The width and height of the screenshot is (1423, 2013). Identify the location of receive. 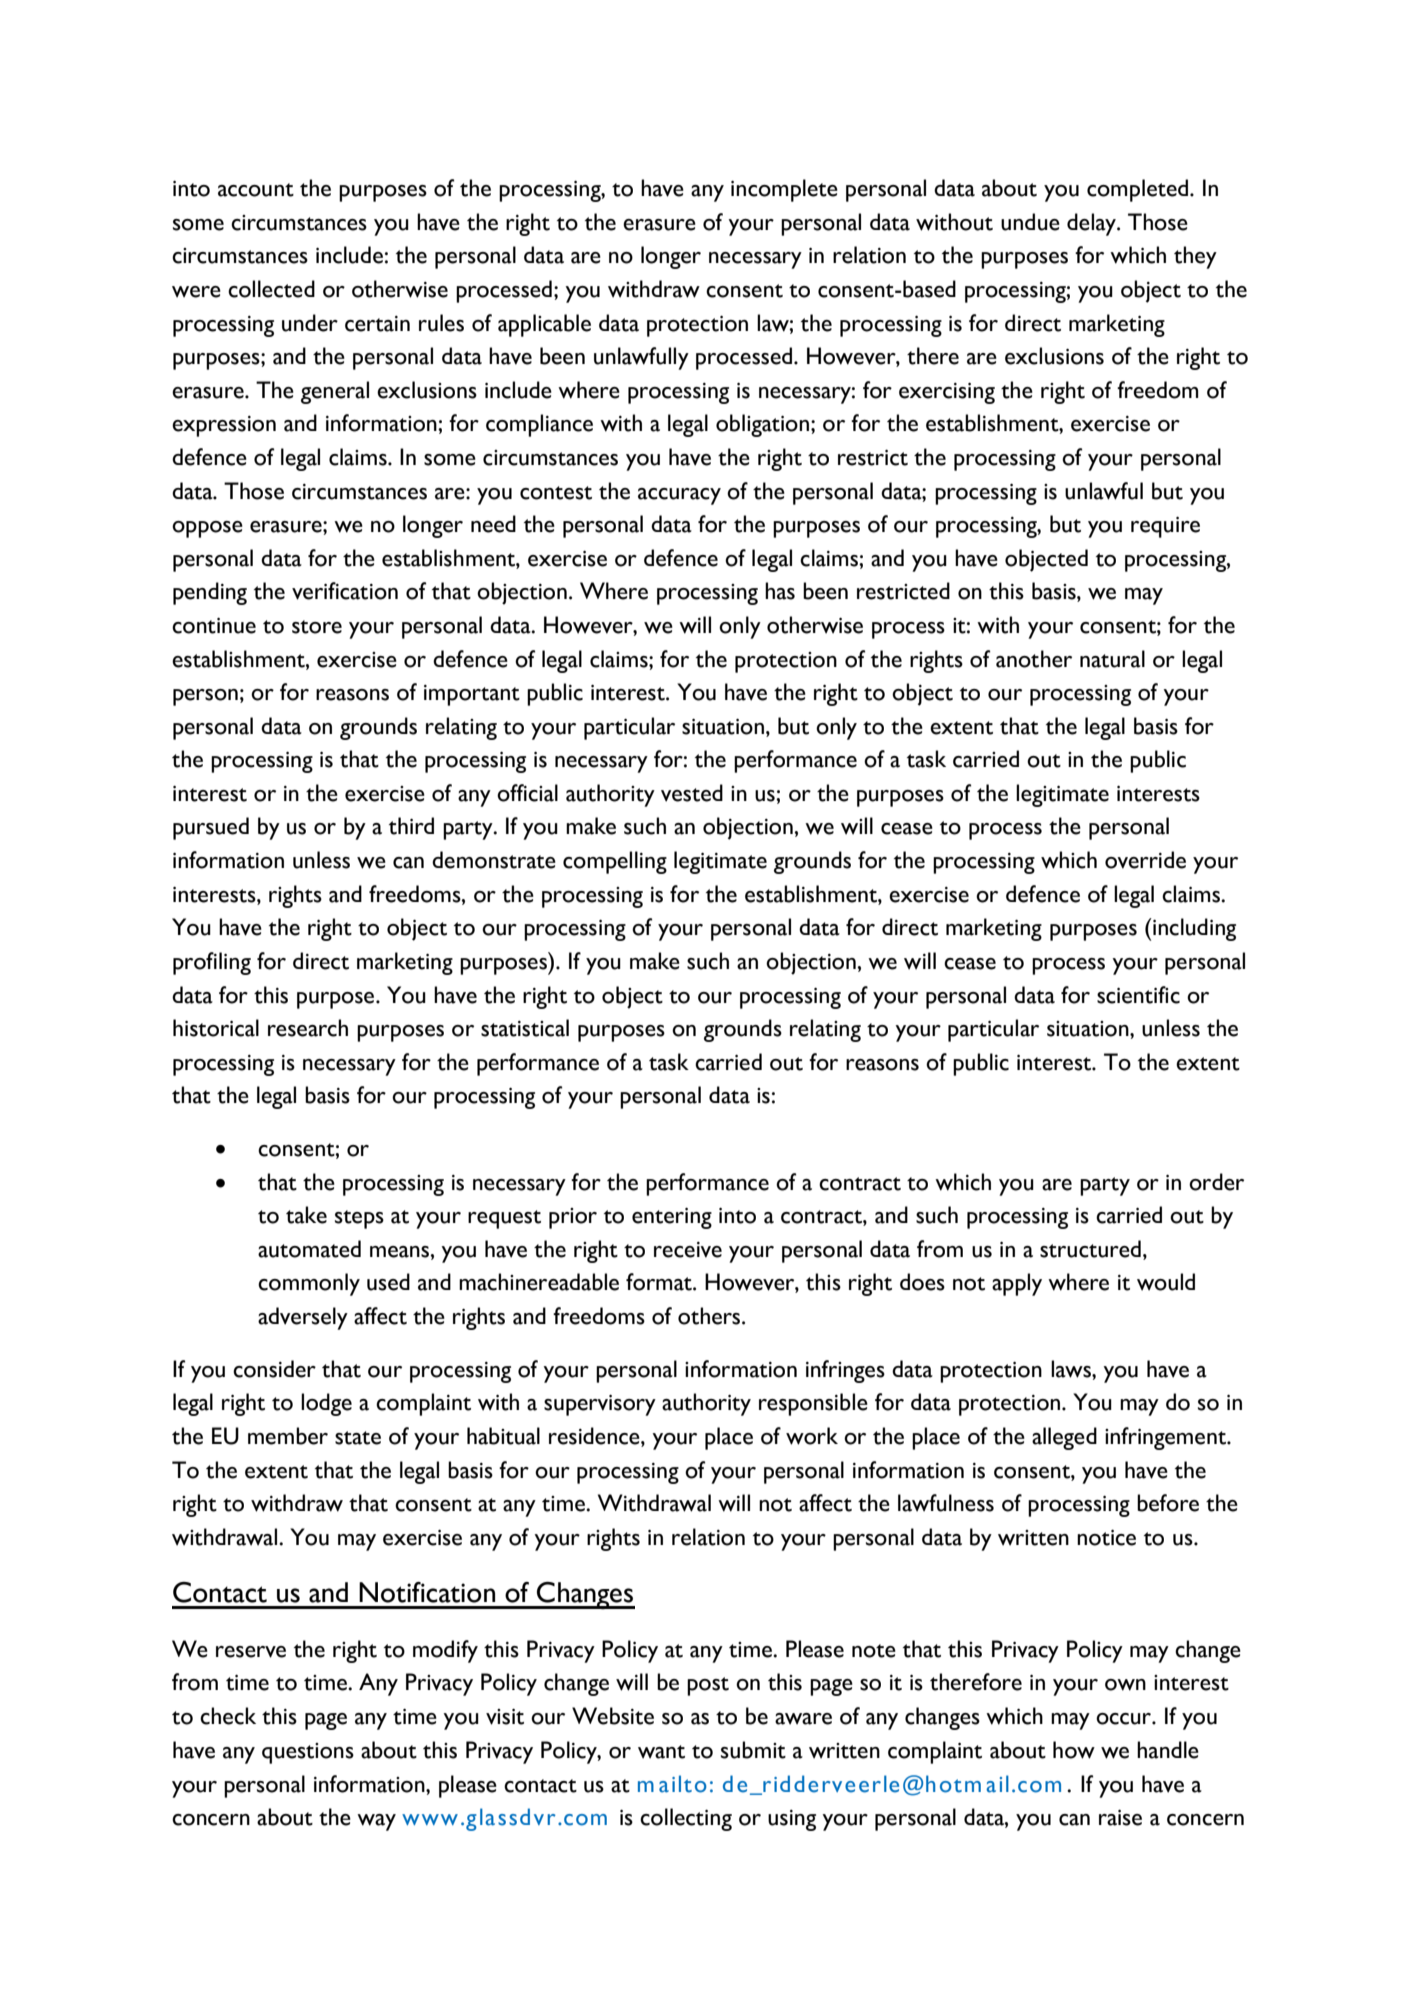
(688, 1250).
